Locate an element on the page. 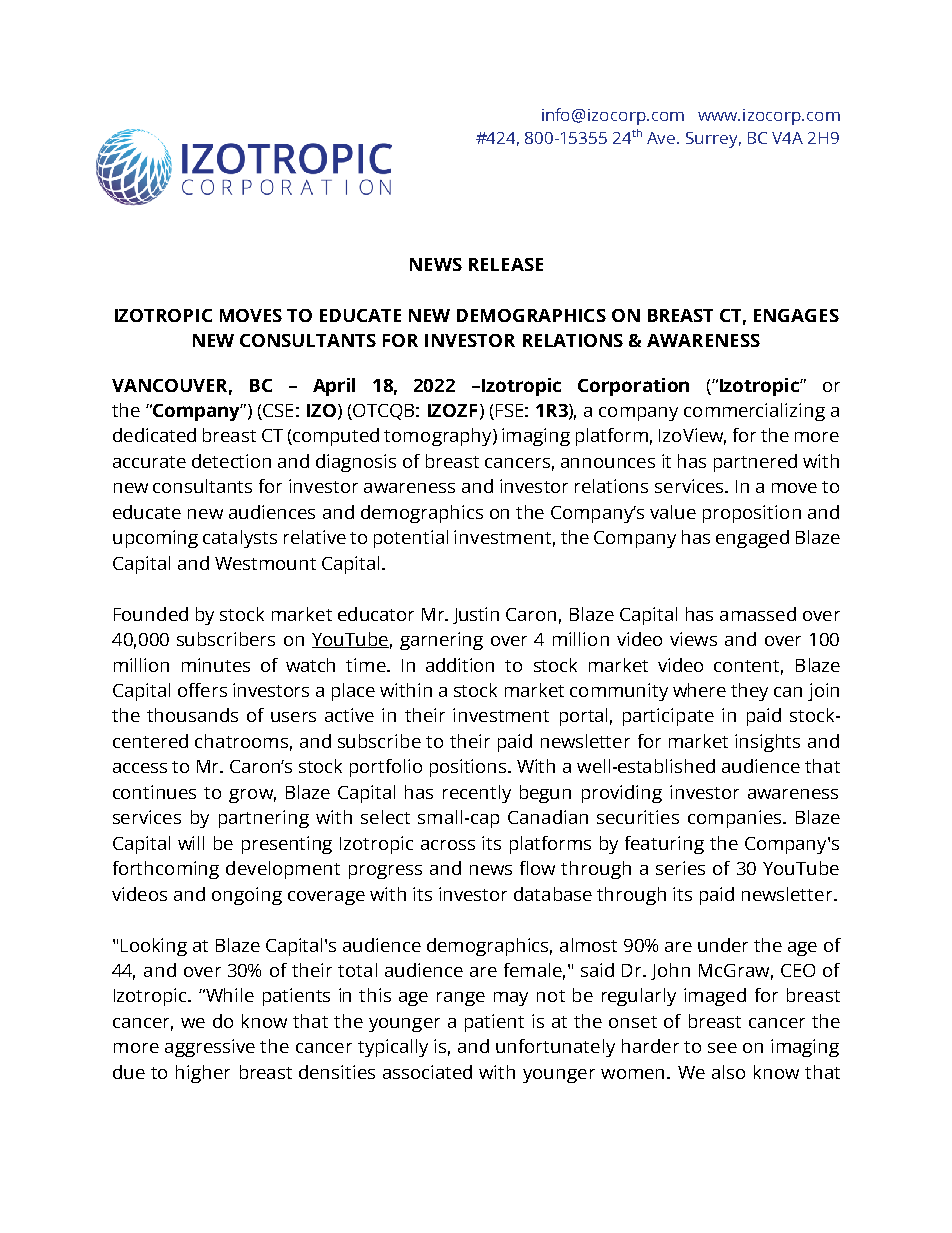 Image resolution: width=952 pixels, height=1233 pixels. aggressive is located at coordinates (210, 1048).
